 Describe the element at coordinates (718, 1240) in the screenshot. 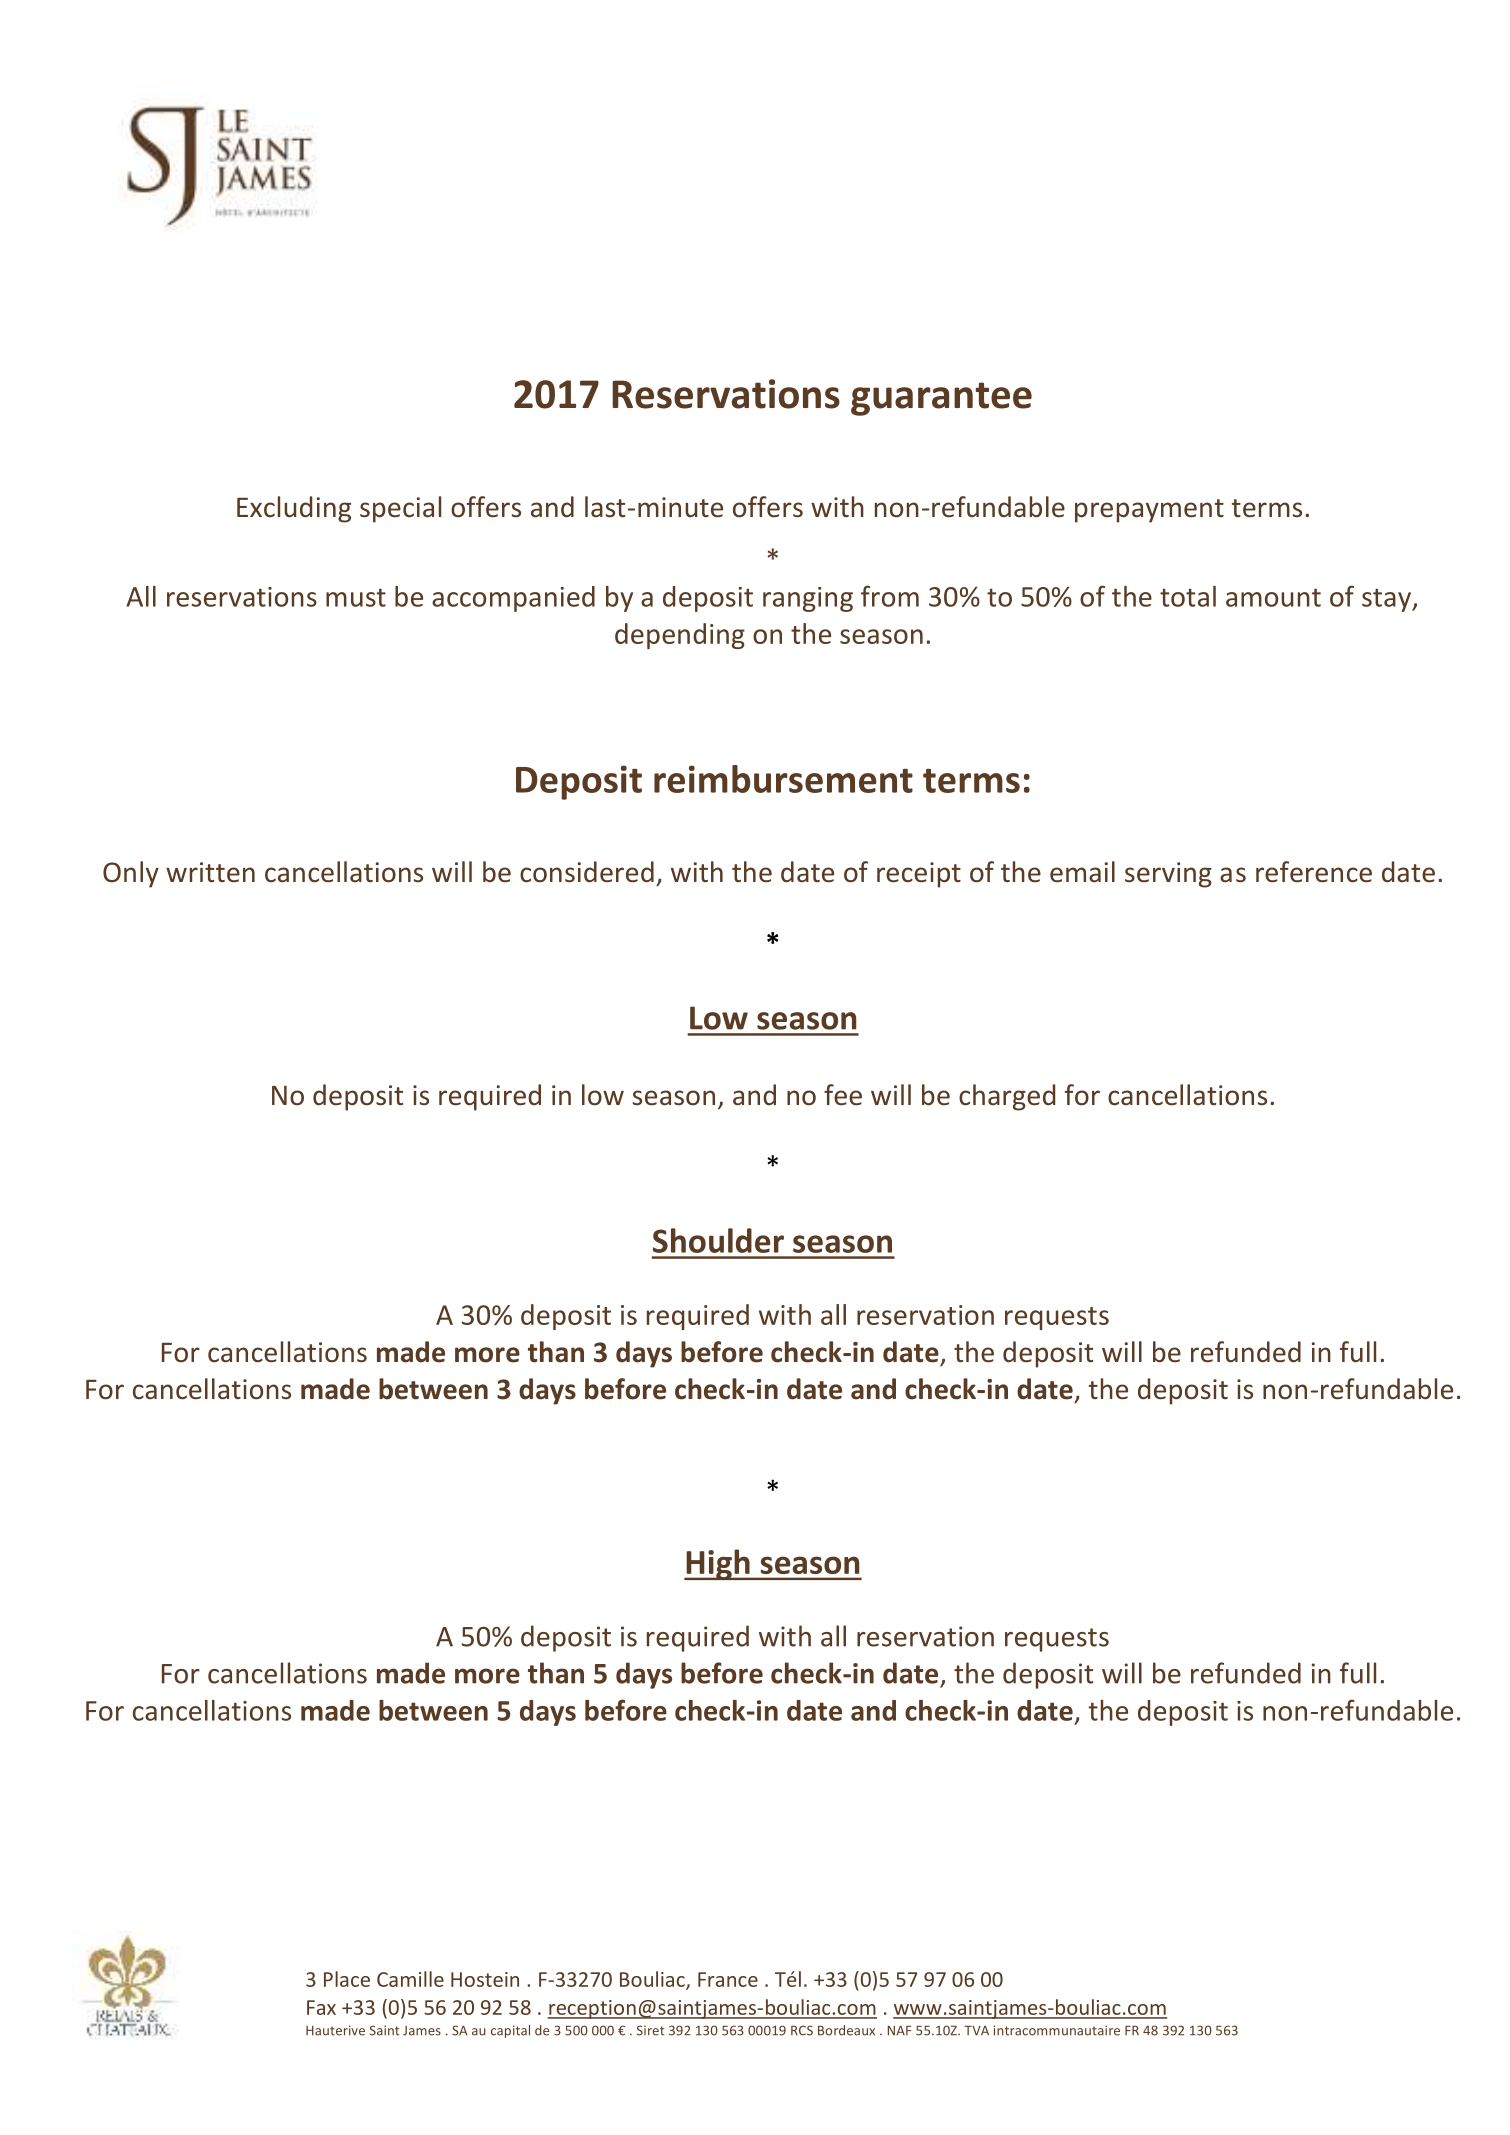

I see `Shoulder` at that location.
